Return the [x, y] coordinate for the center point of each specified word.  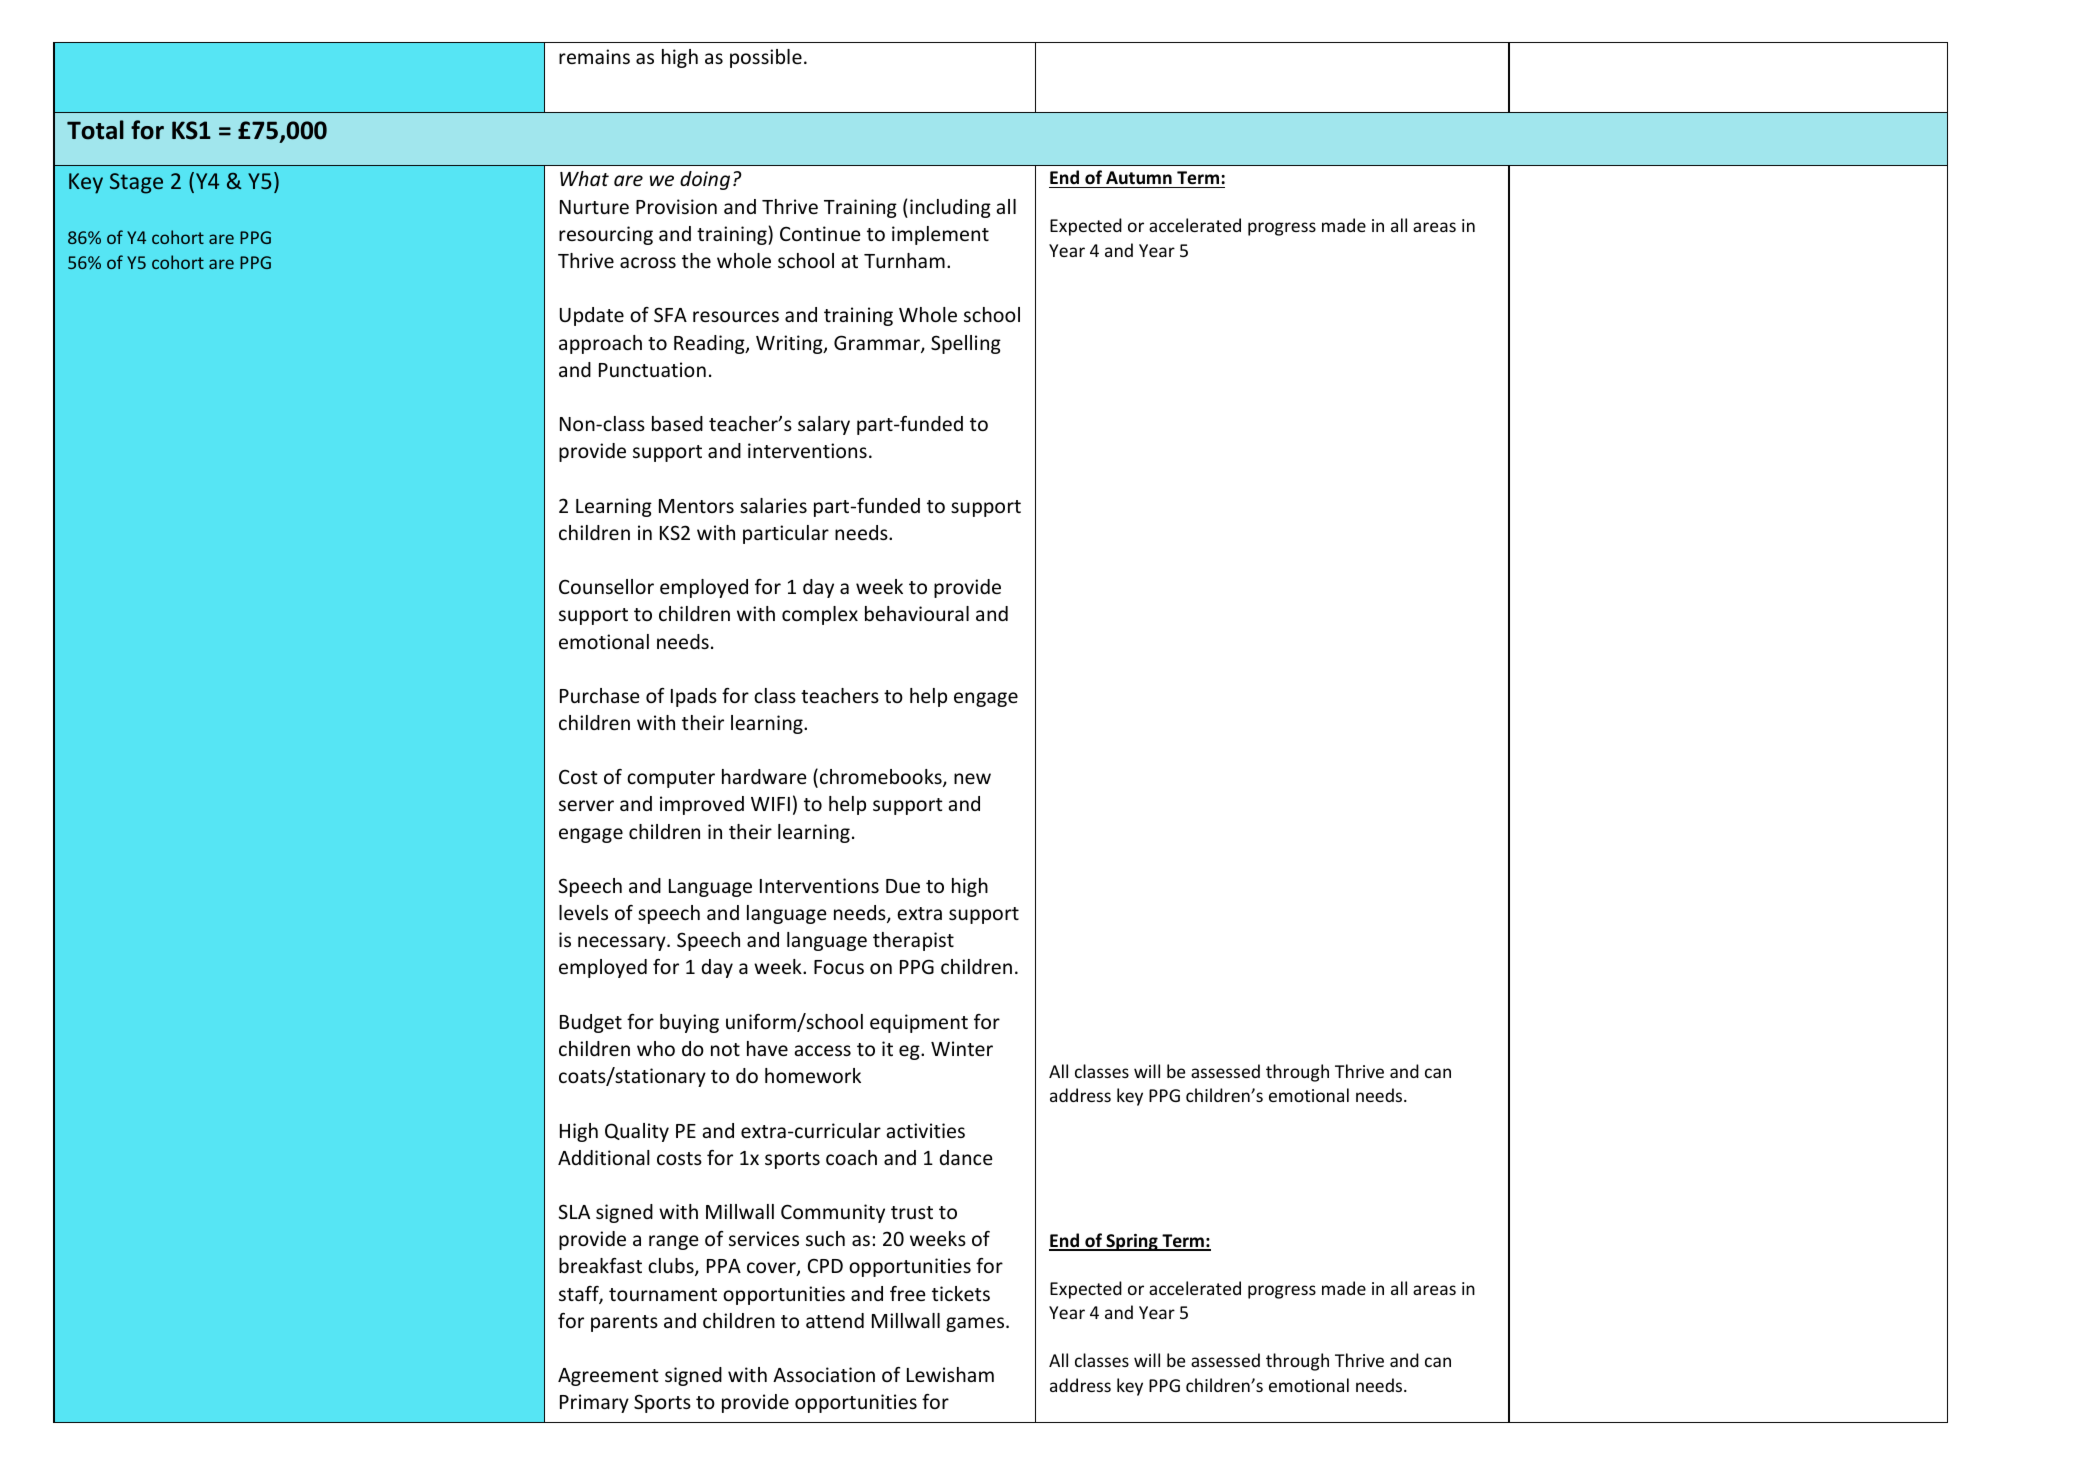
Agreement [608, 1377]
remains [594, 56]
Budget [591, 1023]
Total [95, 130]
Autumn [1139, 177]
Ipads [694, 697]
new [972, 778]
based [677, 423]
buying [689, 1023]
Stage [136, 183]
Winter [962, 1048]
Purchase [599, 695]
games [976, 1324]
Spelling [966, 344]
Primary [594, 1403]
